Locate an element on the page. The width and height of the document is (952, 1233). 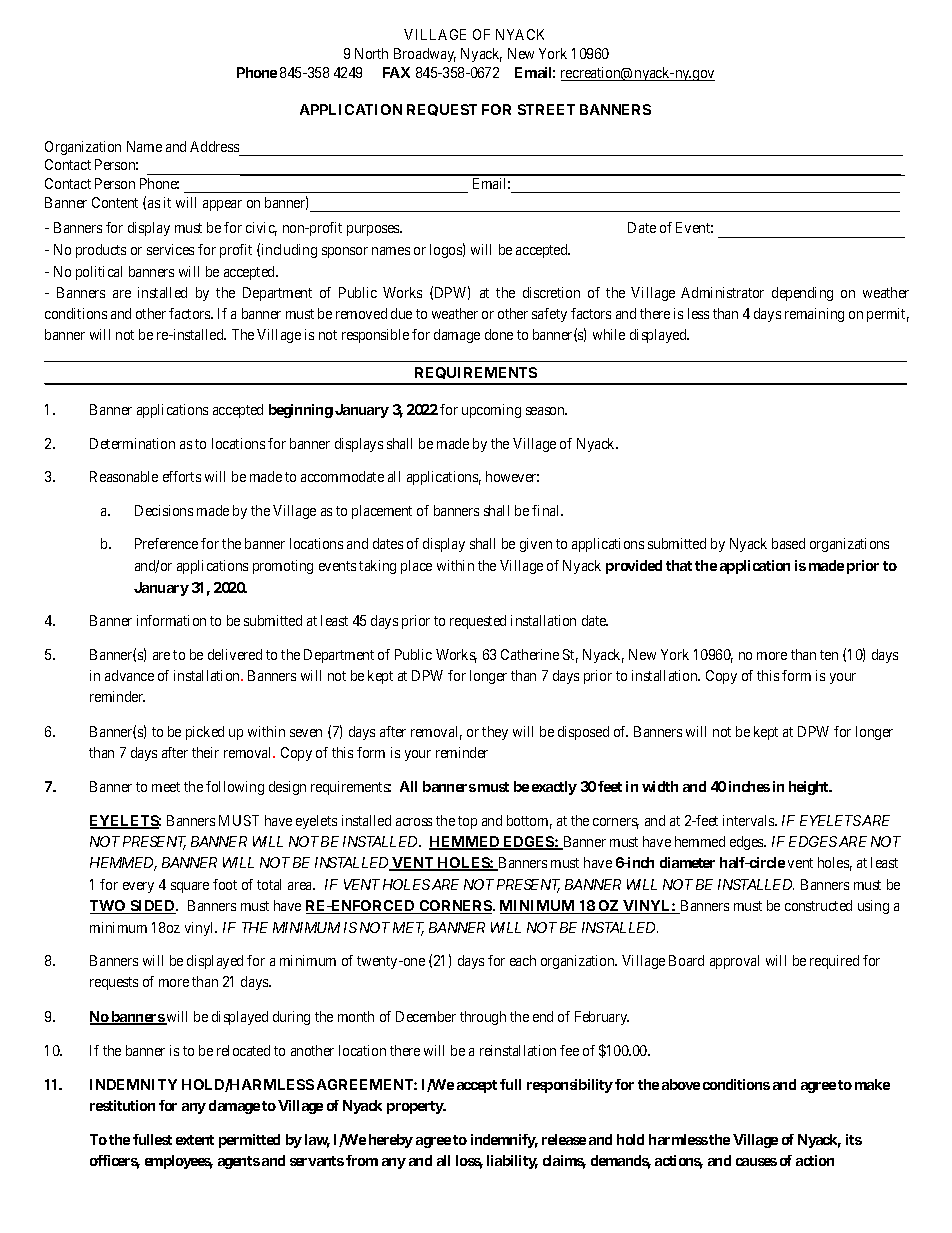
efforts is located at coordinates (182, 476).
